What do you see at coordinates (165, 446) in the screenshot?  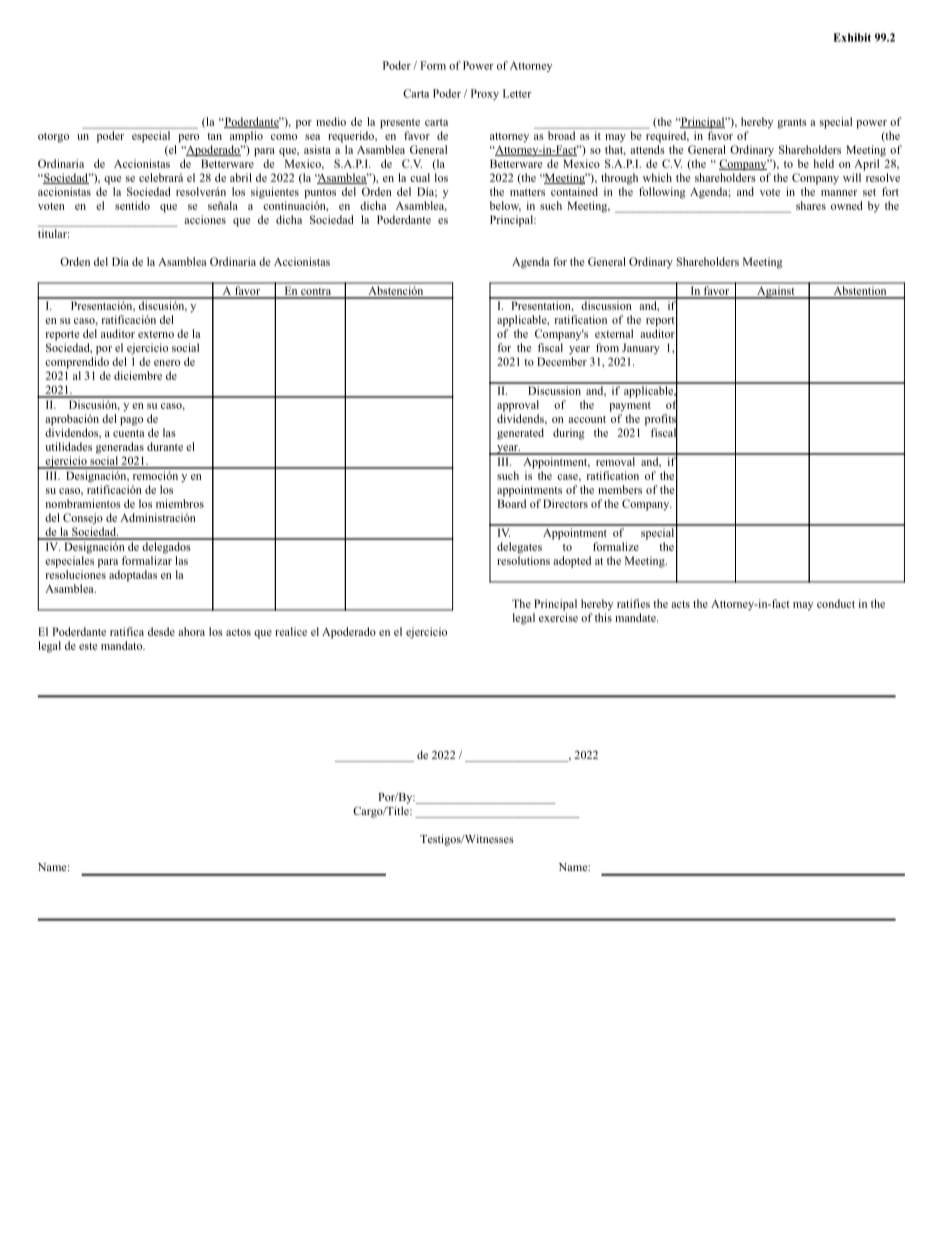 I see `durante` at bounding box center [165, 446].
